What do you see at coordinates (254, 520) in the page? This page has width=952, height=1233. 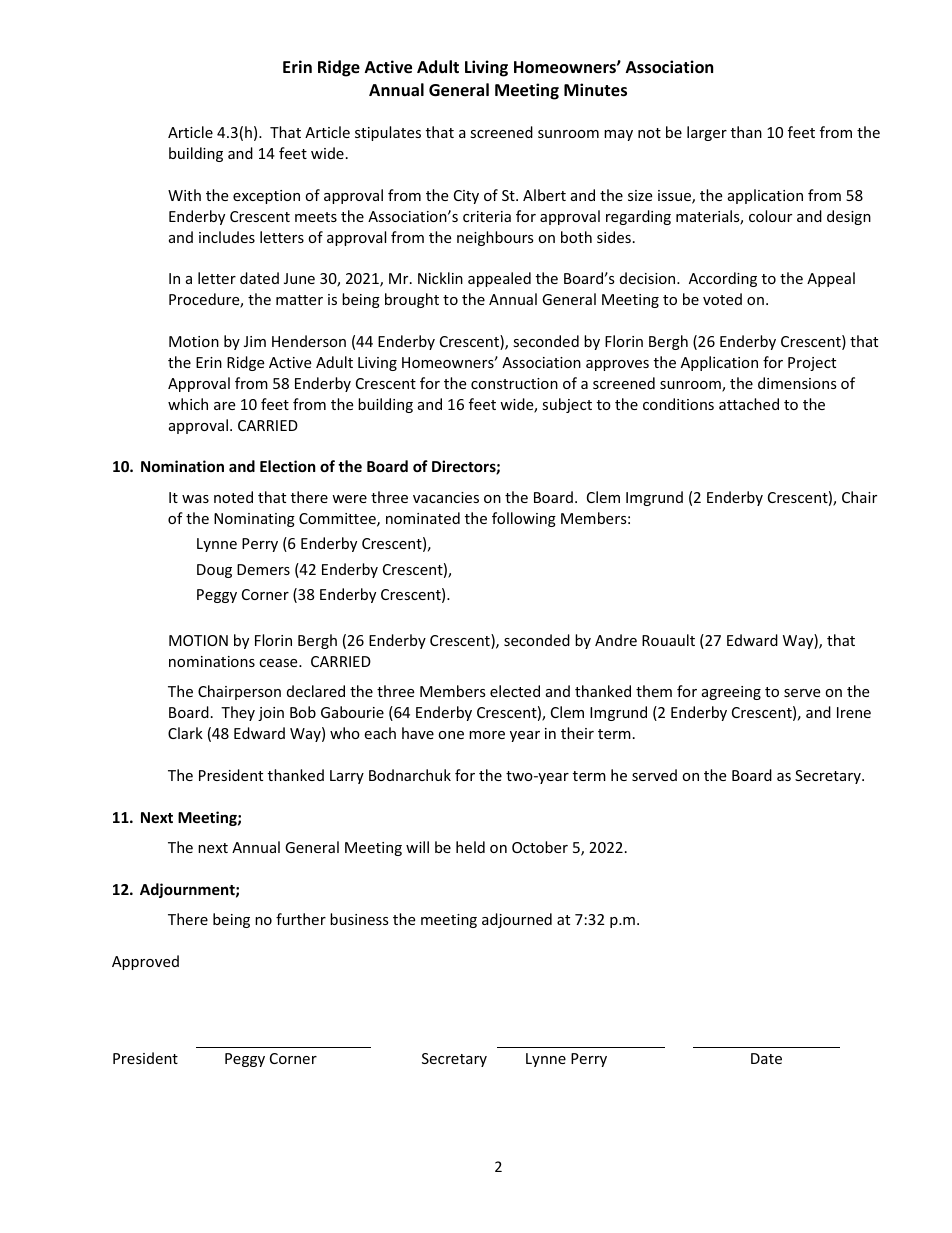 I see `Nominating` at bounding box center [254, 520].
